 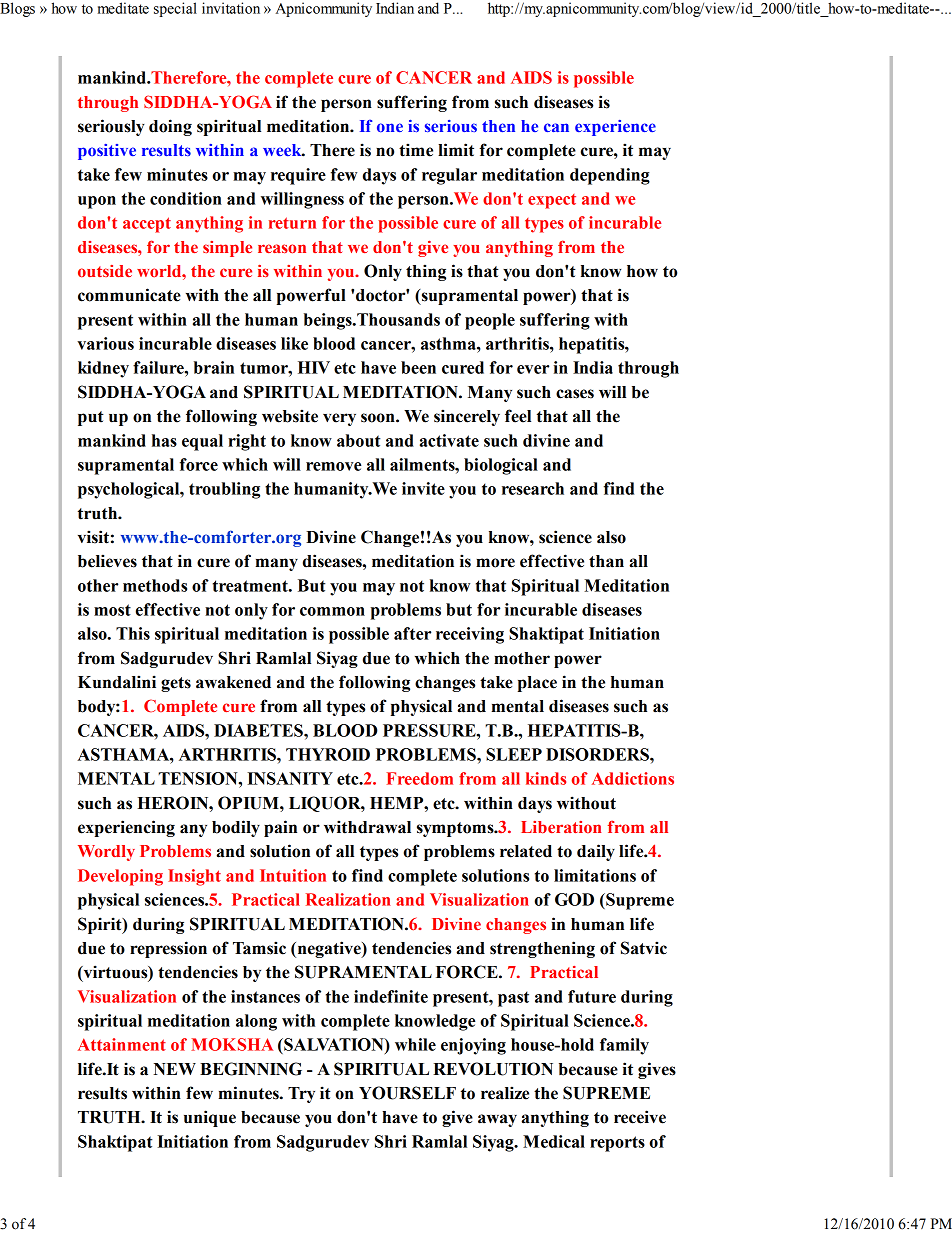 What do you see at coordinates (390, 127) in the document?
I see `one` at bounding box center [390, 127].
